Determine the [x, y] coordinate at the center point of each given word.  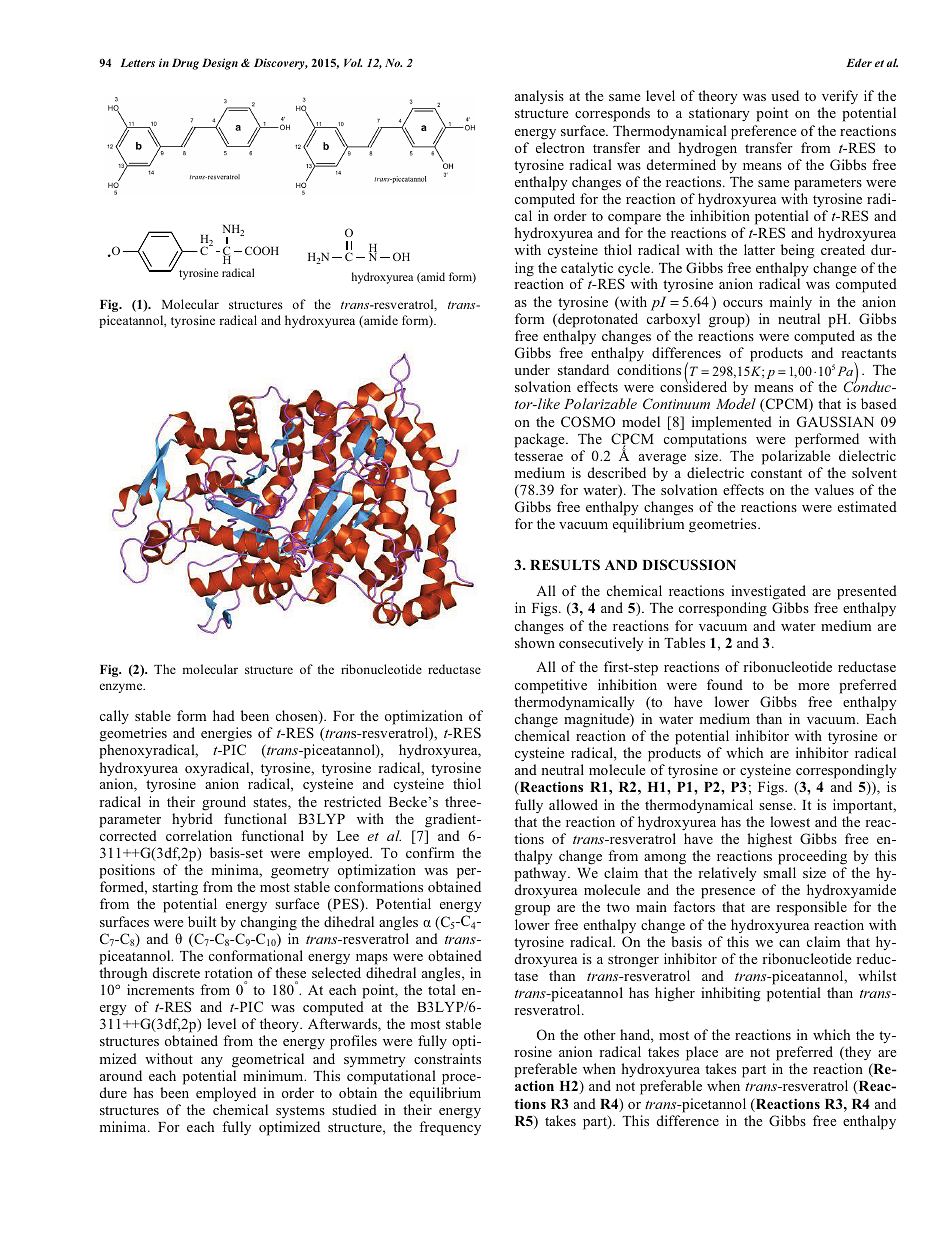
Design [220, 64]
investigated [768, 592]
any [212, 1062]
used [785, 95]
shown [535, 642]
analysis [539, 97]
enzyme [122, 688]
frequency [450, 1128]
